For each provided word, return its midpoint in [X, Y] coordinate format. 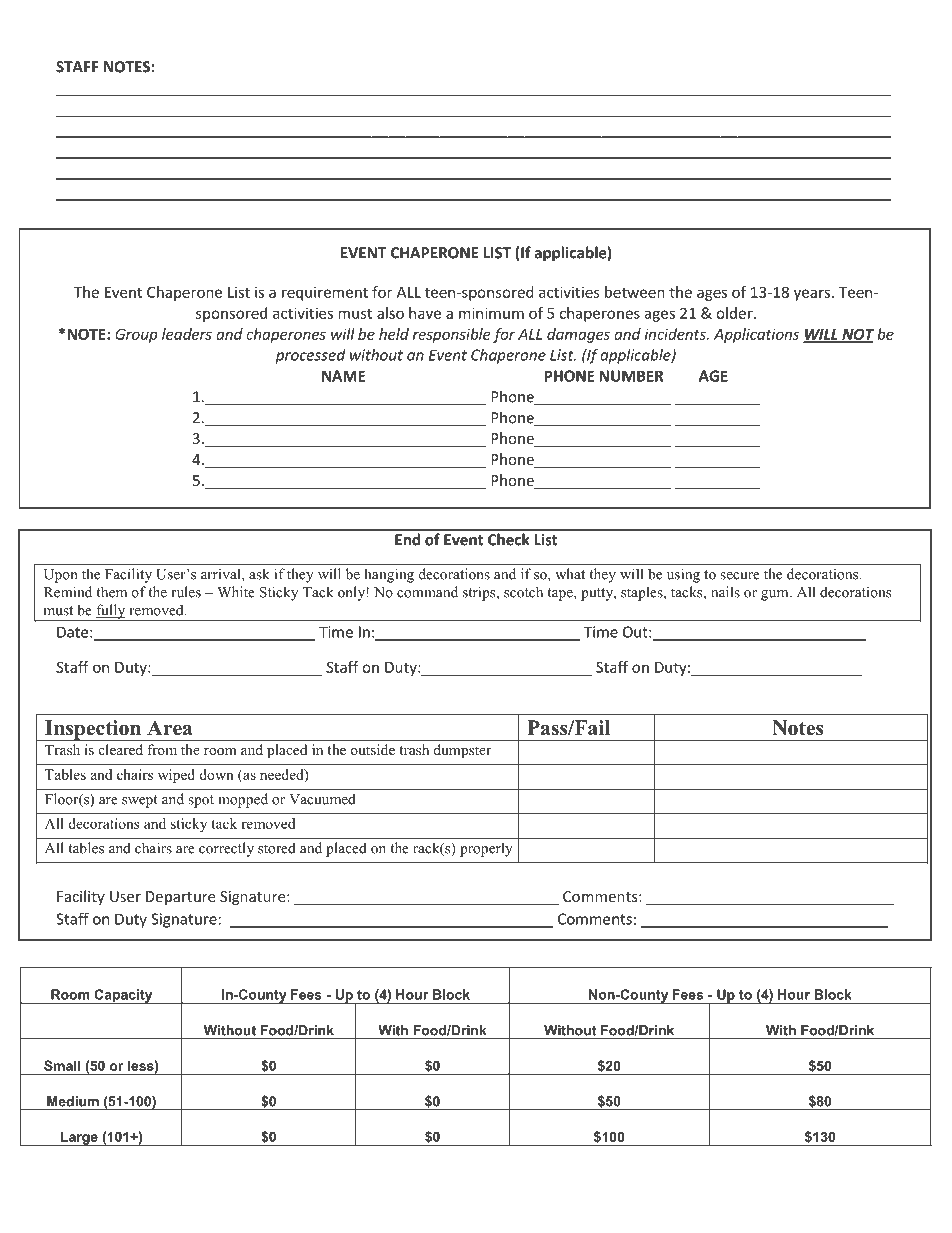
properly [486, 849]
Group [136, 335]
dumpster [462, 751]
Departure [181, 898]
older [735, 313]
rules [186, 592]
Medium [73, 1101]
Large [79, 1138]
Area [170, 728]
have [425, 313]
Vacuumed [322, 799]
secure [740, 576]
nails [725, 592]
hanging [389, 575]
